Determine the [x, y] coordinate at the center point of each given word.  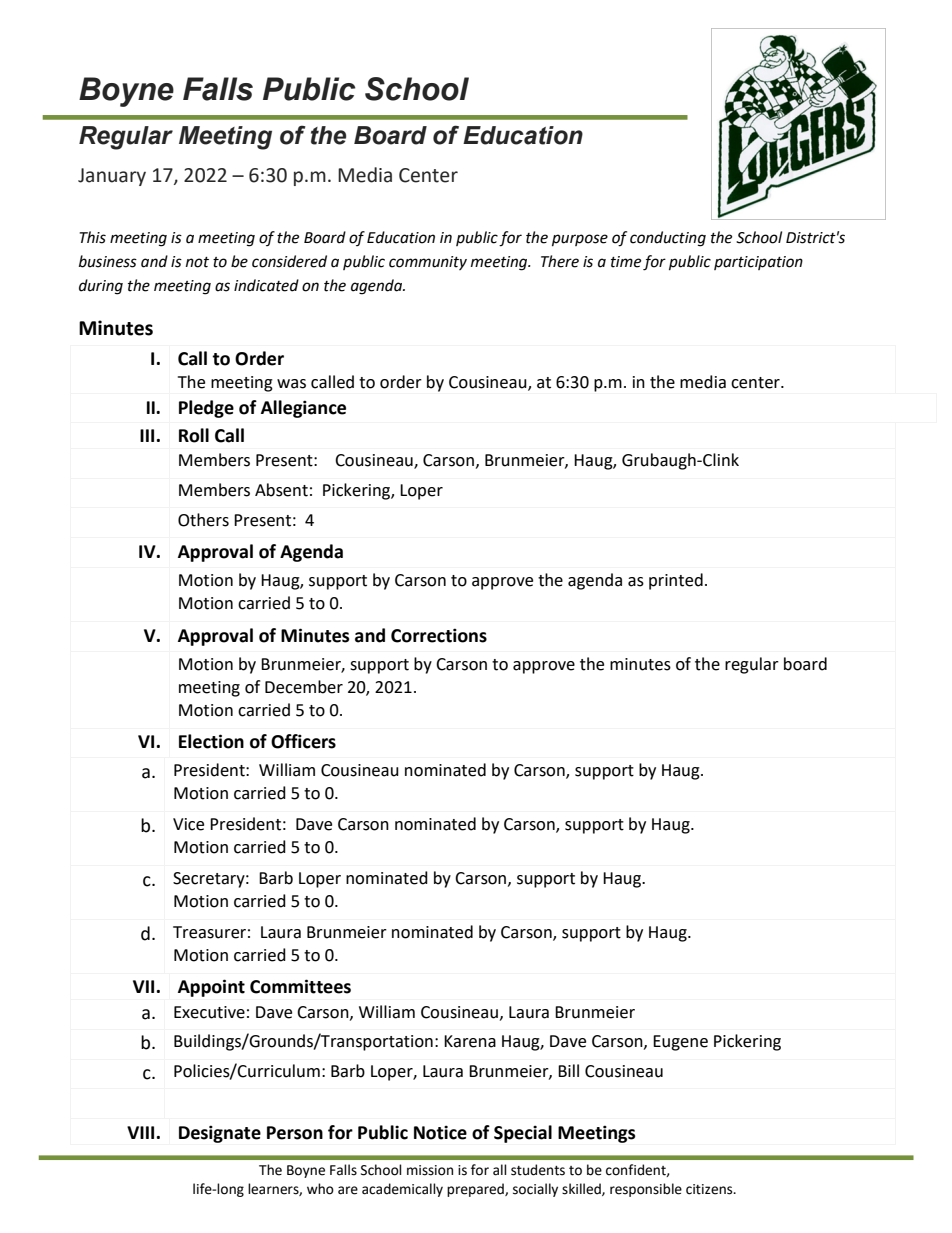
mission [430, 1170]
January [112, 177]
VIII [142, 1132]
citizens [710, 1189]
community [428, 263]
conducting [668, 239]
